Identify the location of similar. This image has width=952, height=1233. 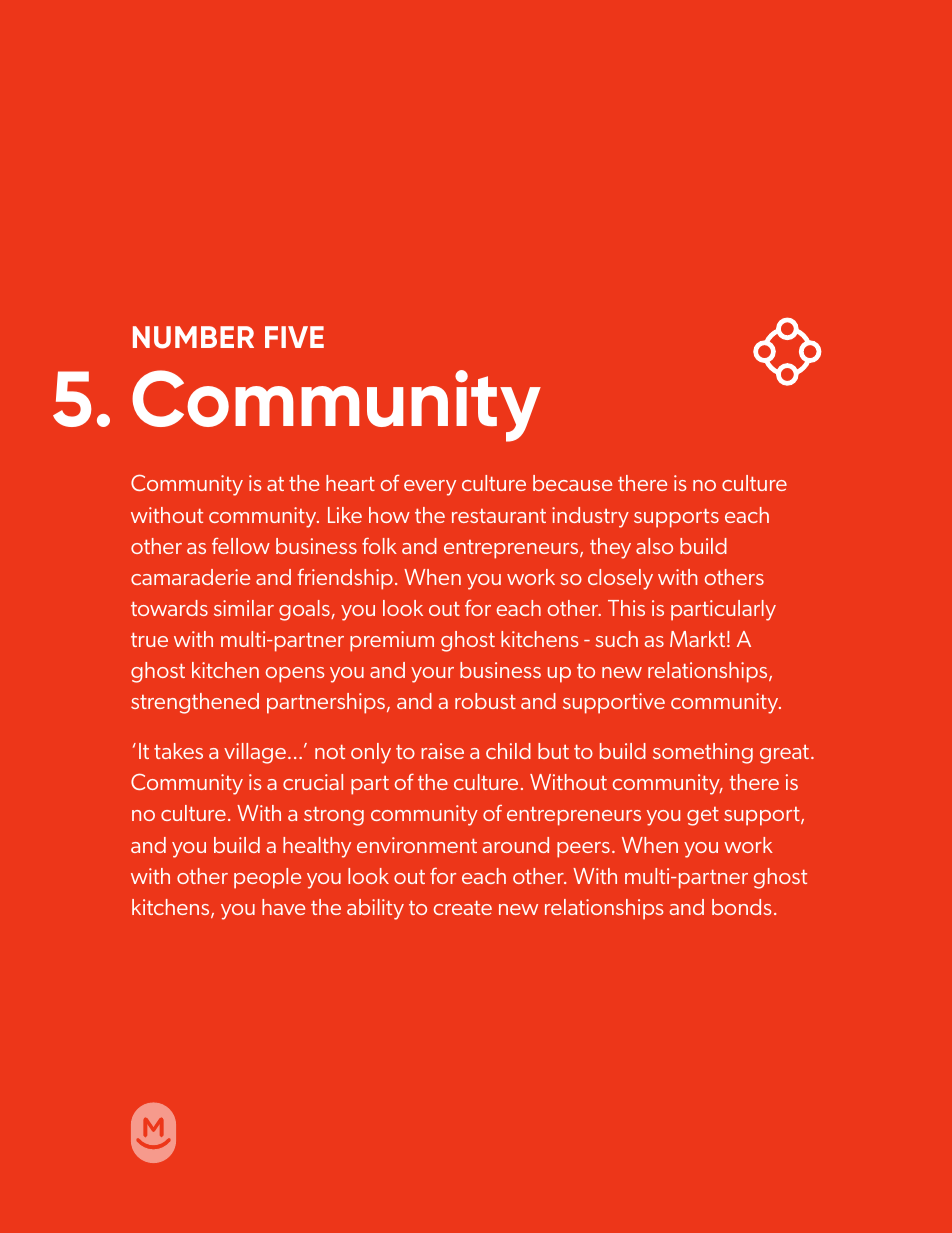
(244, 608).
